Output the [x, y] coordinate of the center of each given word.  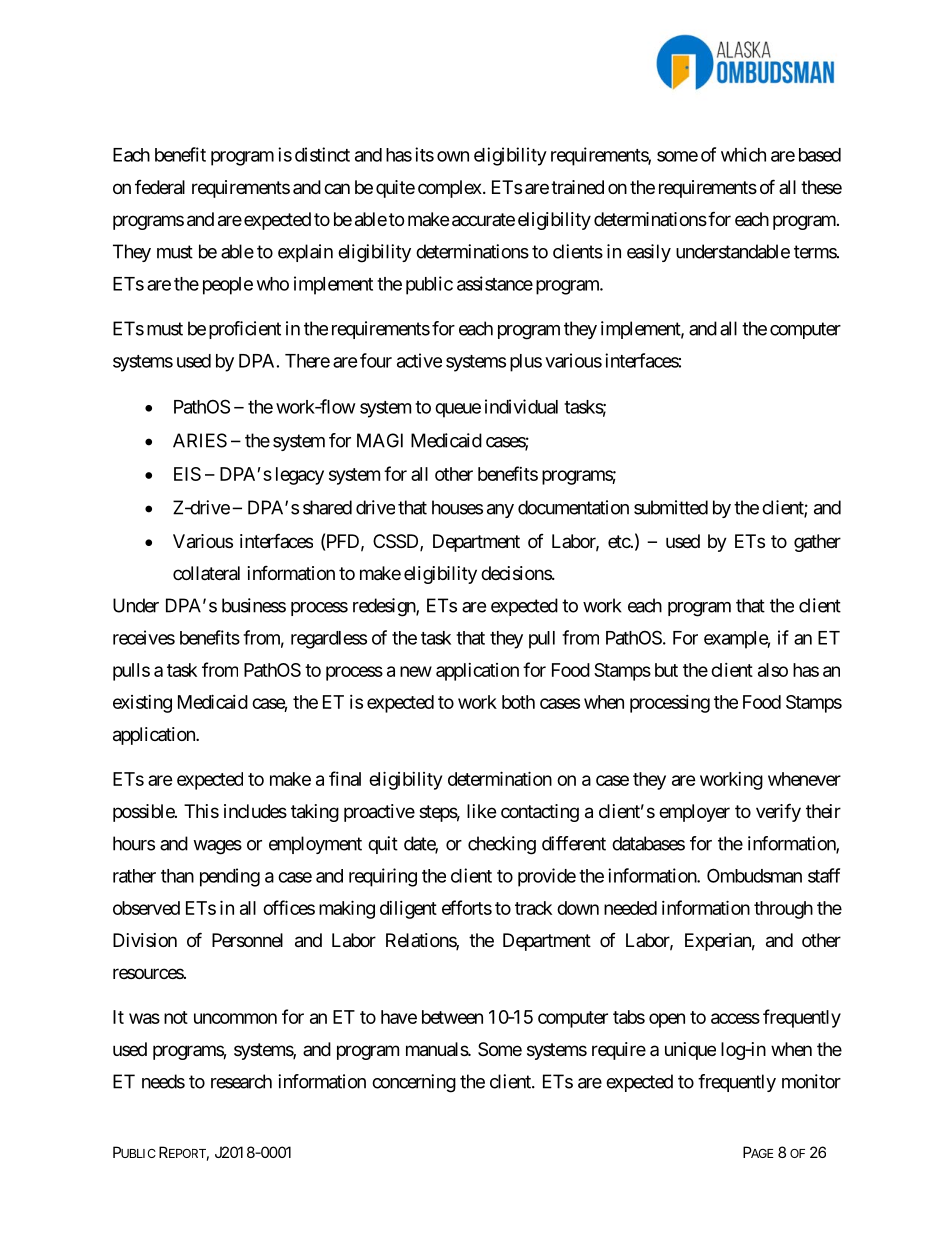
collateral [206, 573]
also [773, 670]
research [241, 1081]
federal [160, 187]
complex [450, 189]
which [743, 154]
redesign [385, 607]
